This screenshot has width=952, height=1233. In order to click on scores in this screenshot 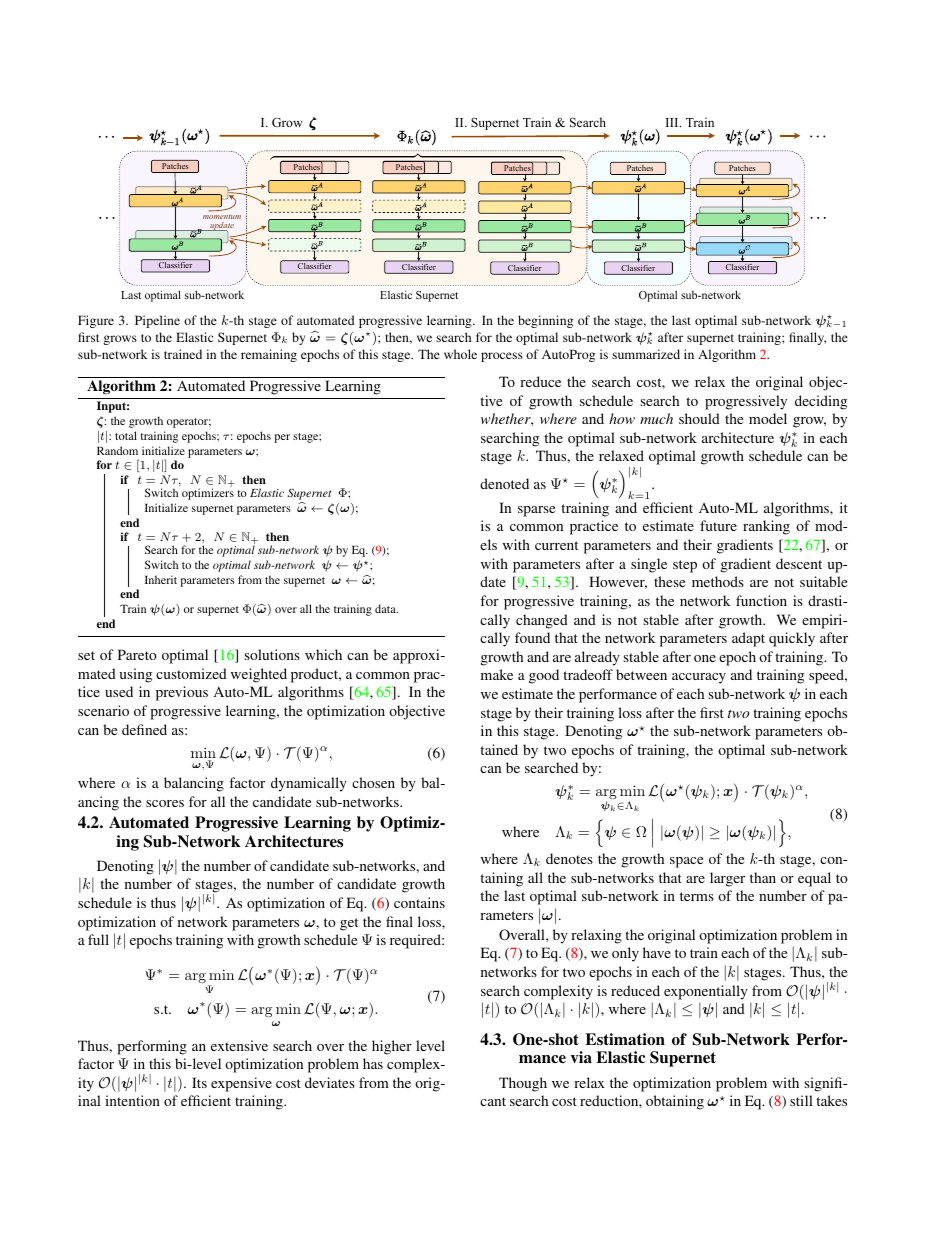, I will do `click(165, 803)`.
